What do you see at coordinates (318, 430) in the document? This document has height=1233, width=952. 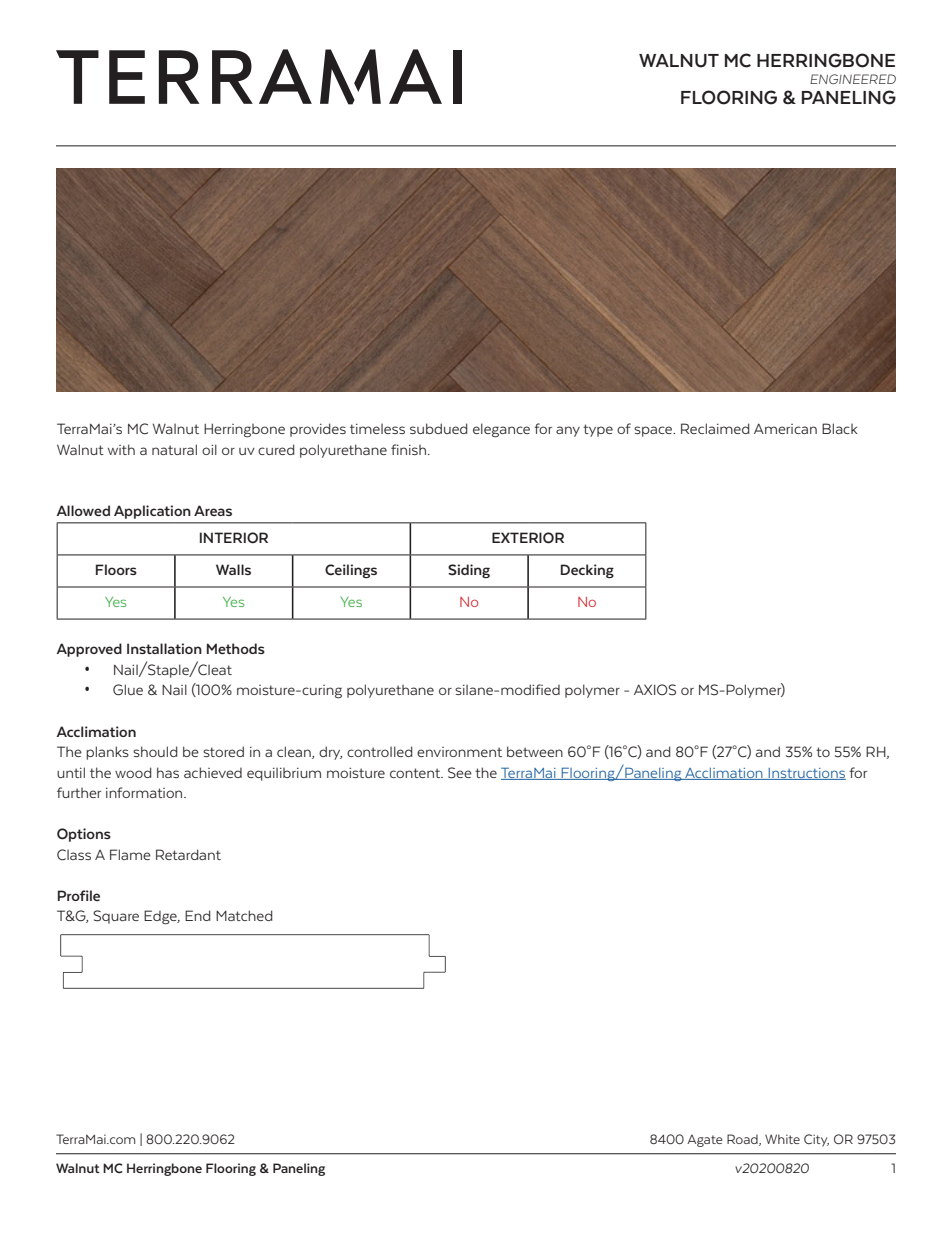 I see `provides` at bounding box center [318, 430].
